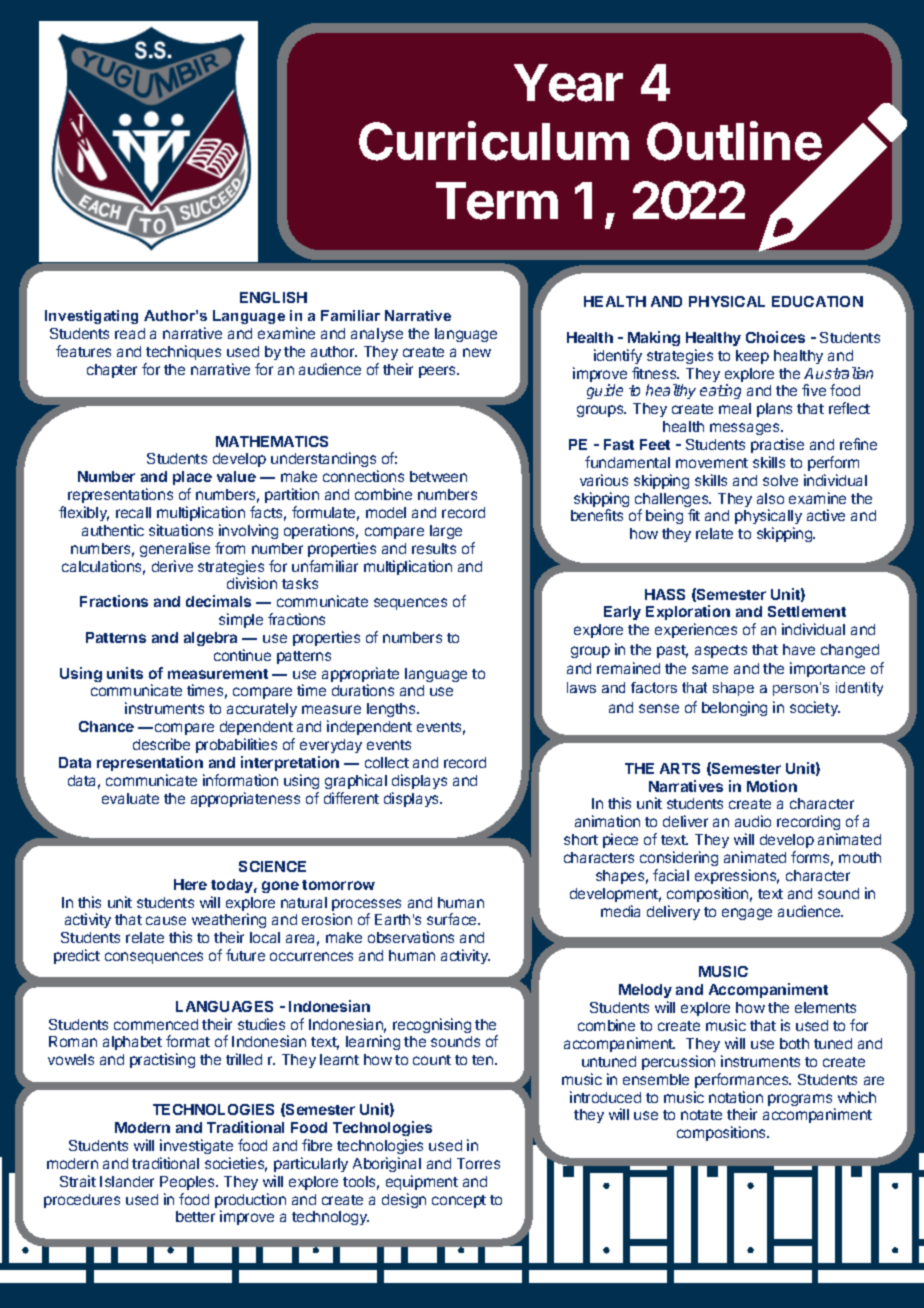 The image size is (924, 1308). What do you see at coordinates (166, 920) in the page?
I see `cause` at bounding box center [166, 920].
